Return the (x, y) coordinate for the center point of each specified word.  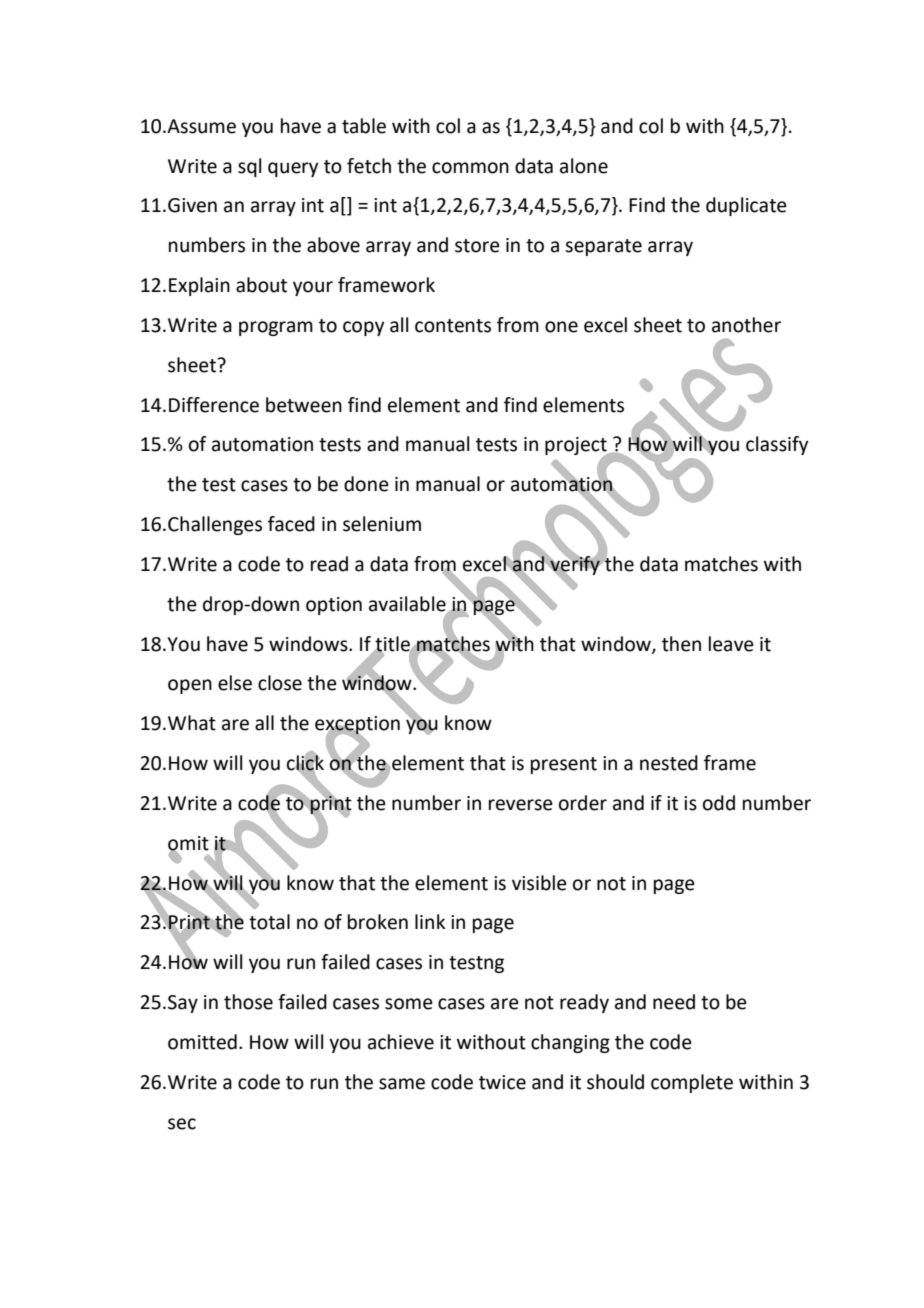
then (681, 644)
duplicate (746, 206)
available (408, 604)
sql (249, 167)
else (235, 683)
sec (182, 1124)
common (470, 168)
